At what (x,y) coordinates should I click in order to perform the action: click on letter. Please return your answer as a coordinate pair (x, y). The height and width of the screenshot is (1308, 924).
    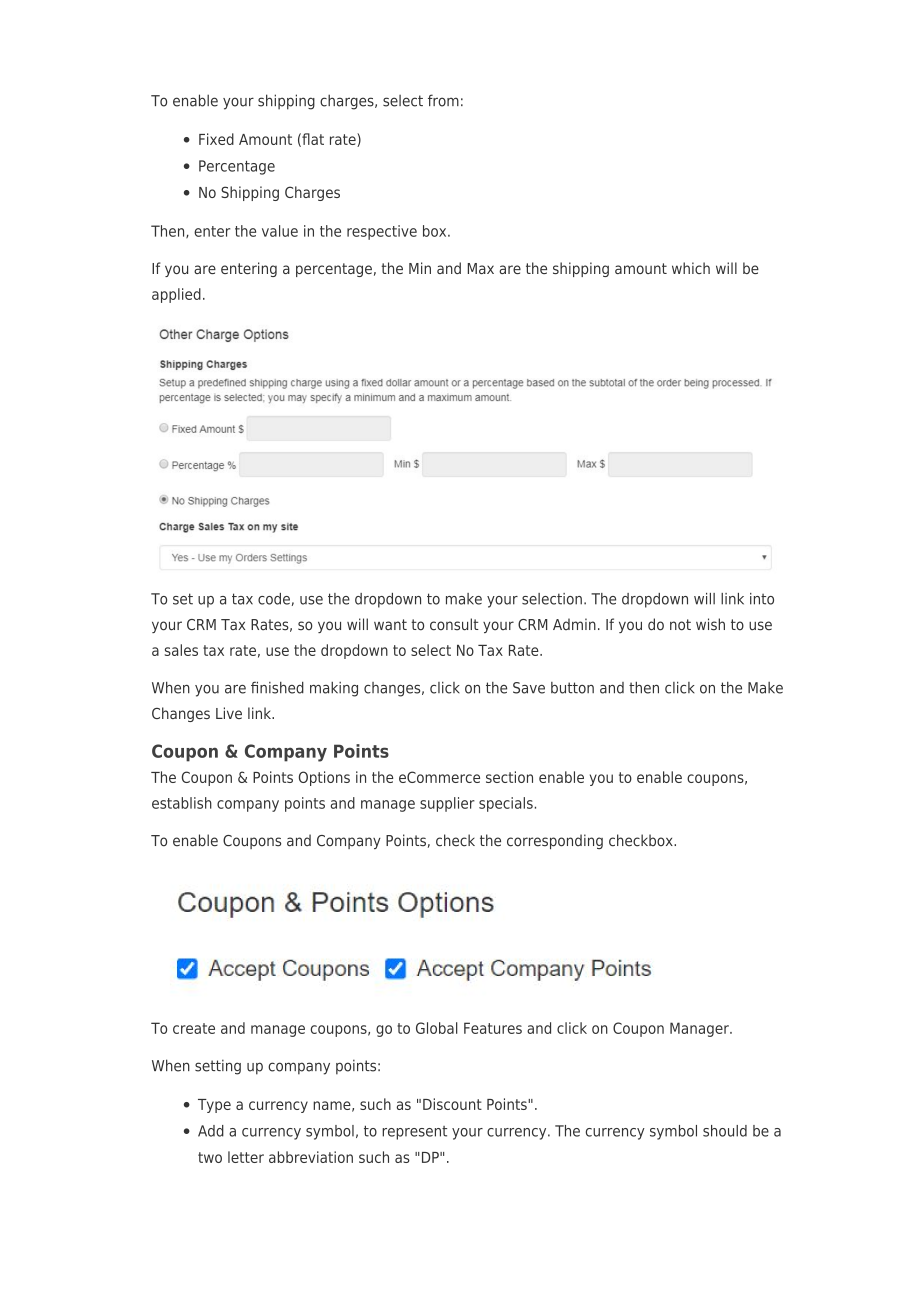
    Looking at the image, I should click on (246, 1157).
